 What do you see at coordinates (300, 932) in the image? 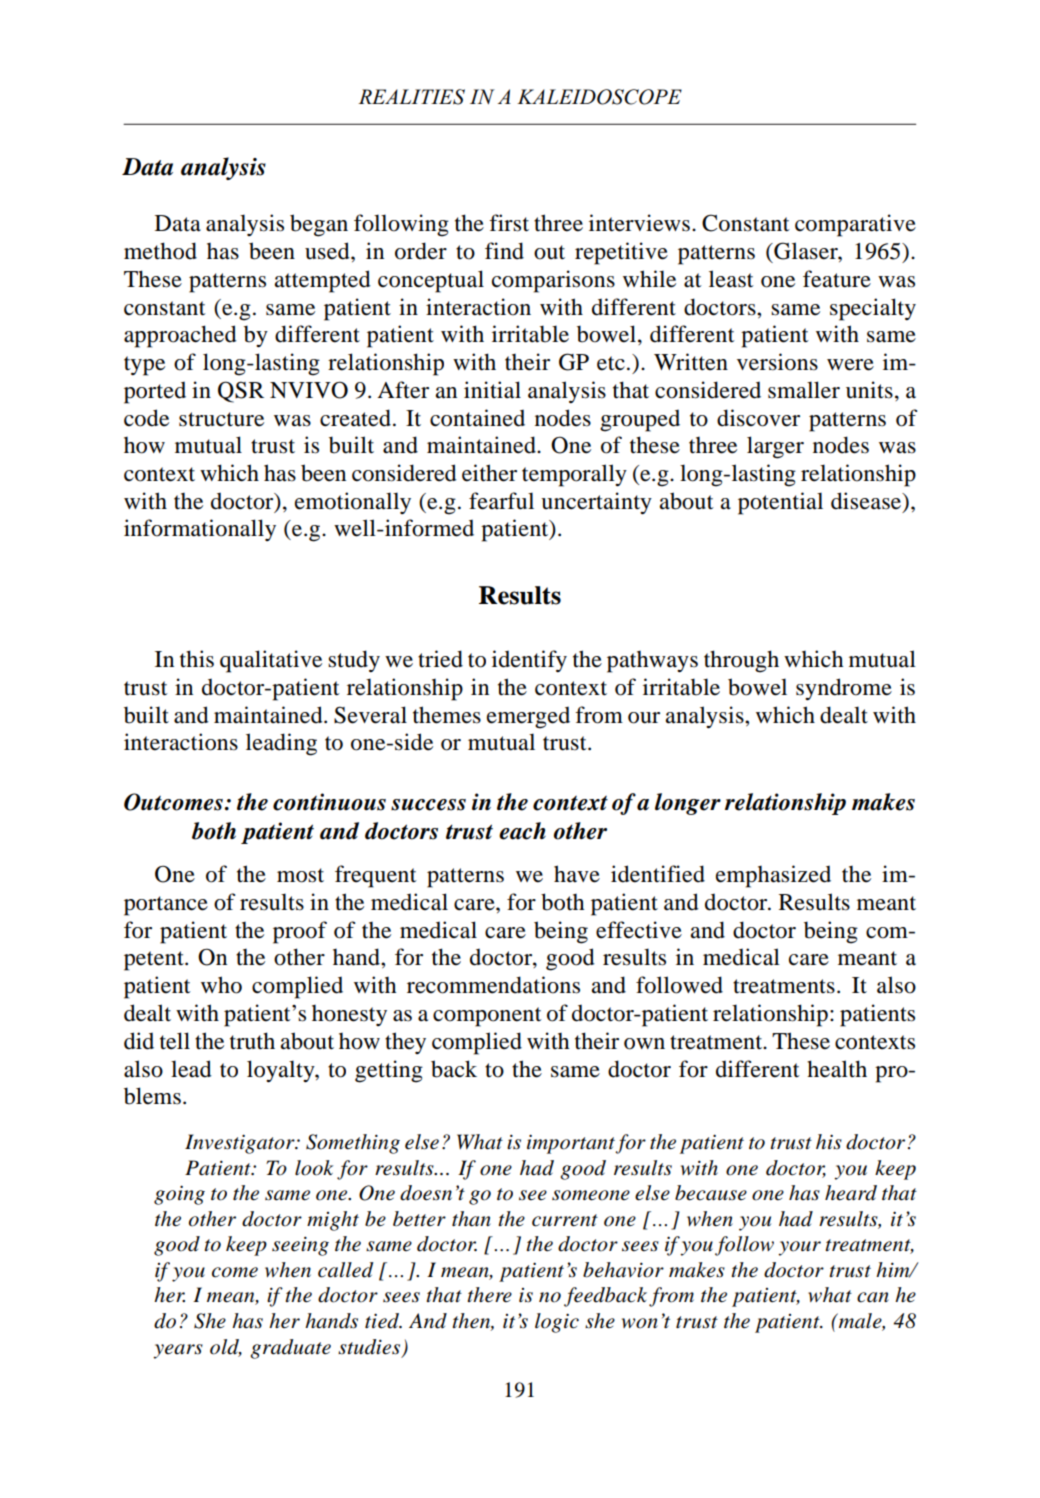
I see `proof` at bounding box center [300, 932].
